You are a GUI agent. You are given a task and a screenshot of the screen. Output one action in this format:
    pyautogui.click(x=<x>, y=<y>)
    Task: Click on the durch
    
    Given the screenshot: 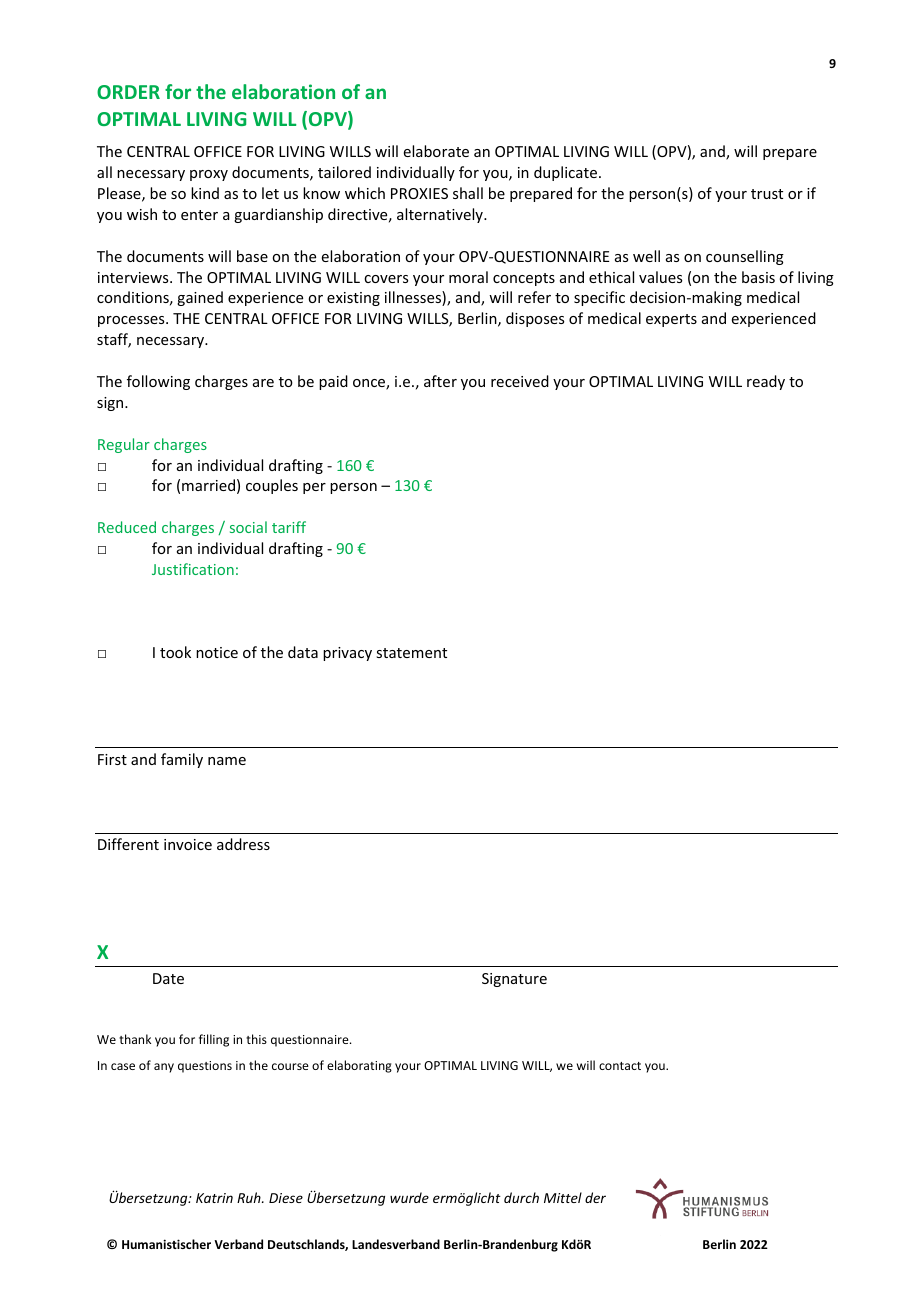 What is the action you would take?
    pyautogui.click(x=521, y=1197)
